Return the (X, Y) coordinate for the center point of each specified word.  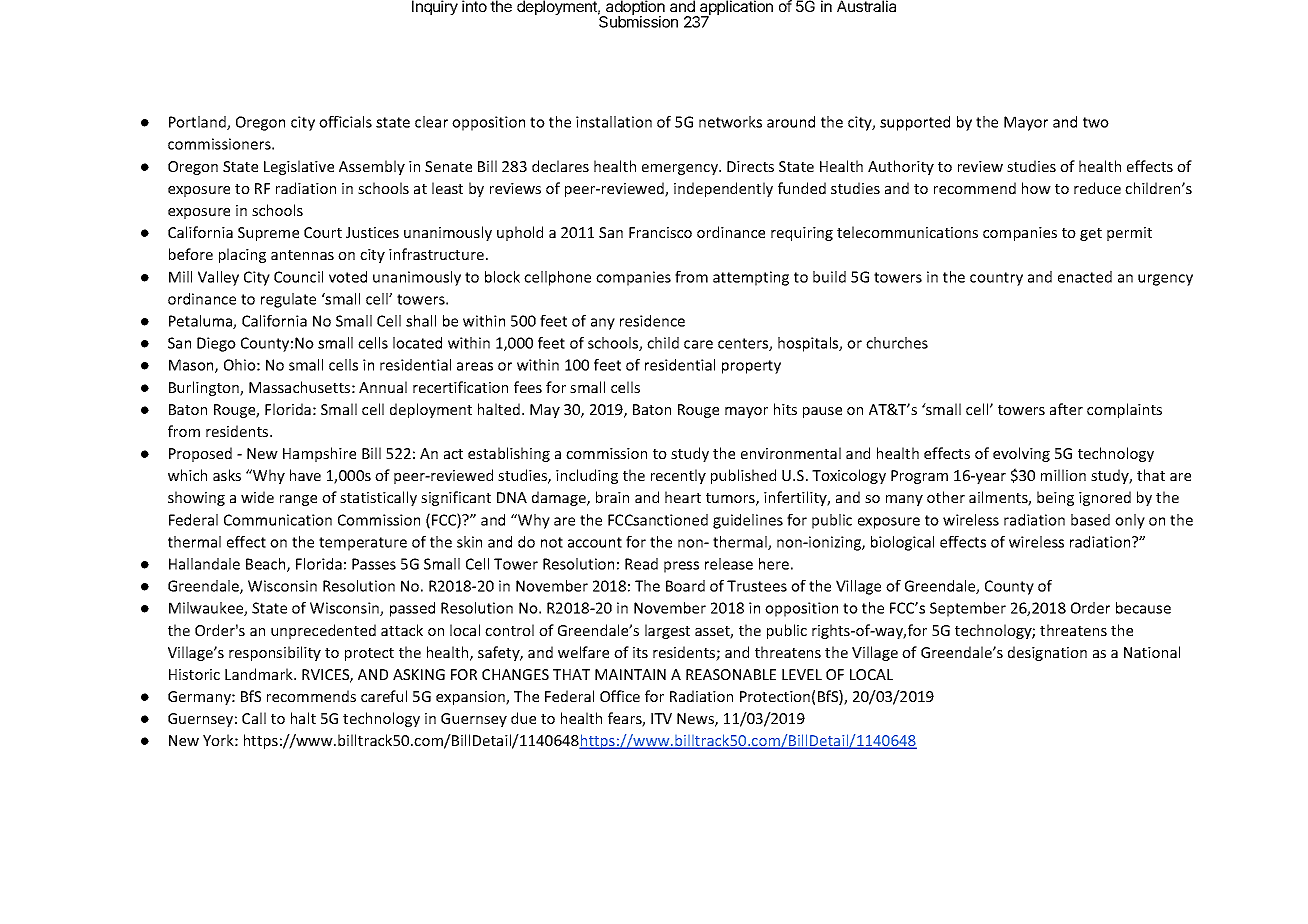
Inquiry (435, 7)
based (1090, 520)
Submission (638, 21)
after (1066, 409)
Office (620, 696)
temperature (363, 544)
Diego (216, 344)
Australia (866, 6)
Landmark (260, 674)
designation (1047, 653)
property (751, 367)
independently (723, 189)
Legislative (299, 167)
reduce (1097, 188)
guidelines (748, 521)
